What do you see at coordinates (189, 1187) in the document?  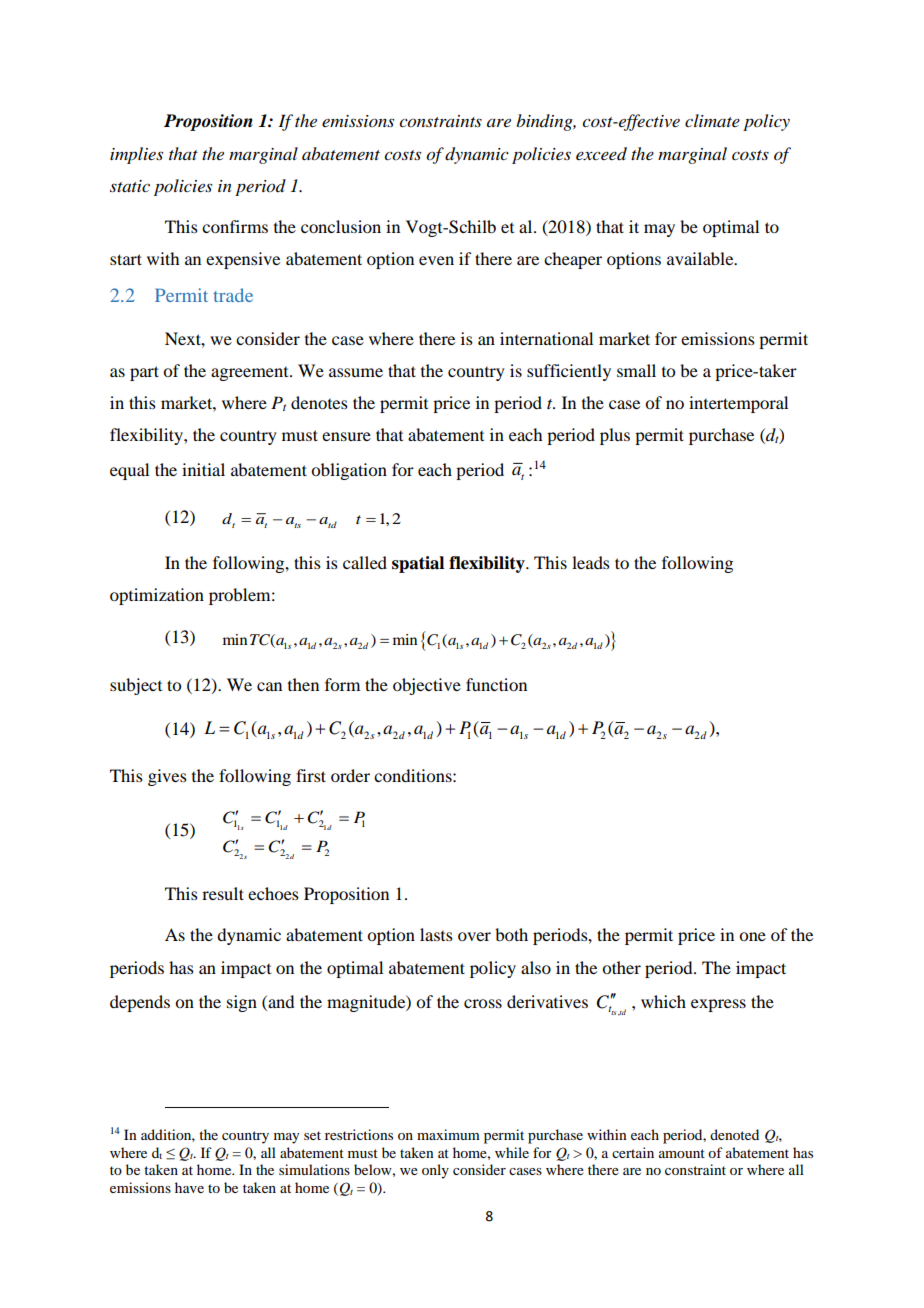 I see `have` at bounding box center [189, 1187].
